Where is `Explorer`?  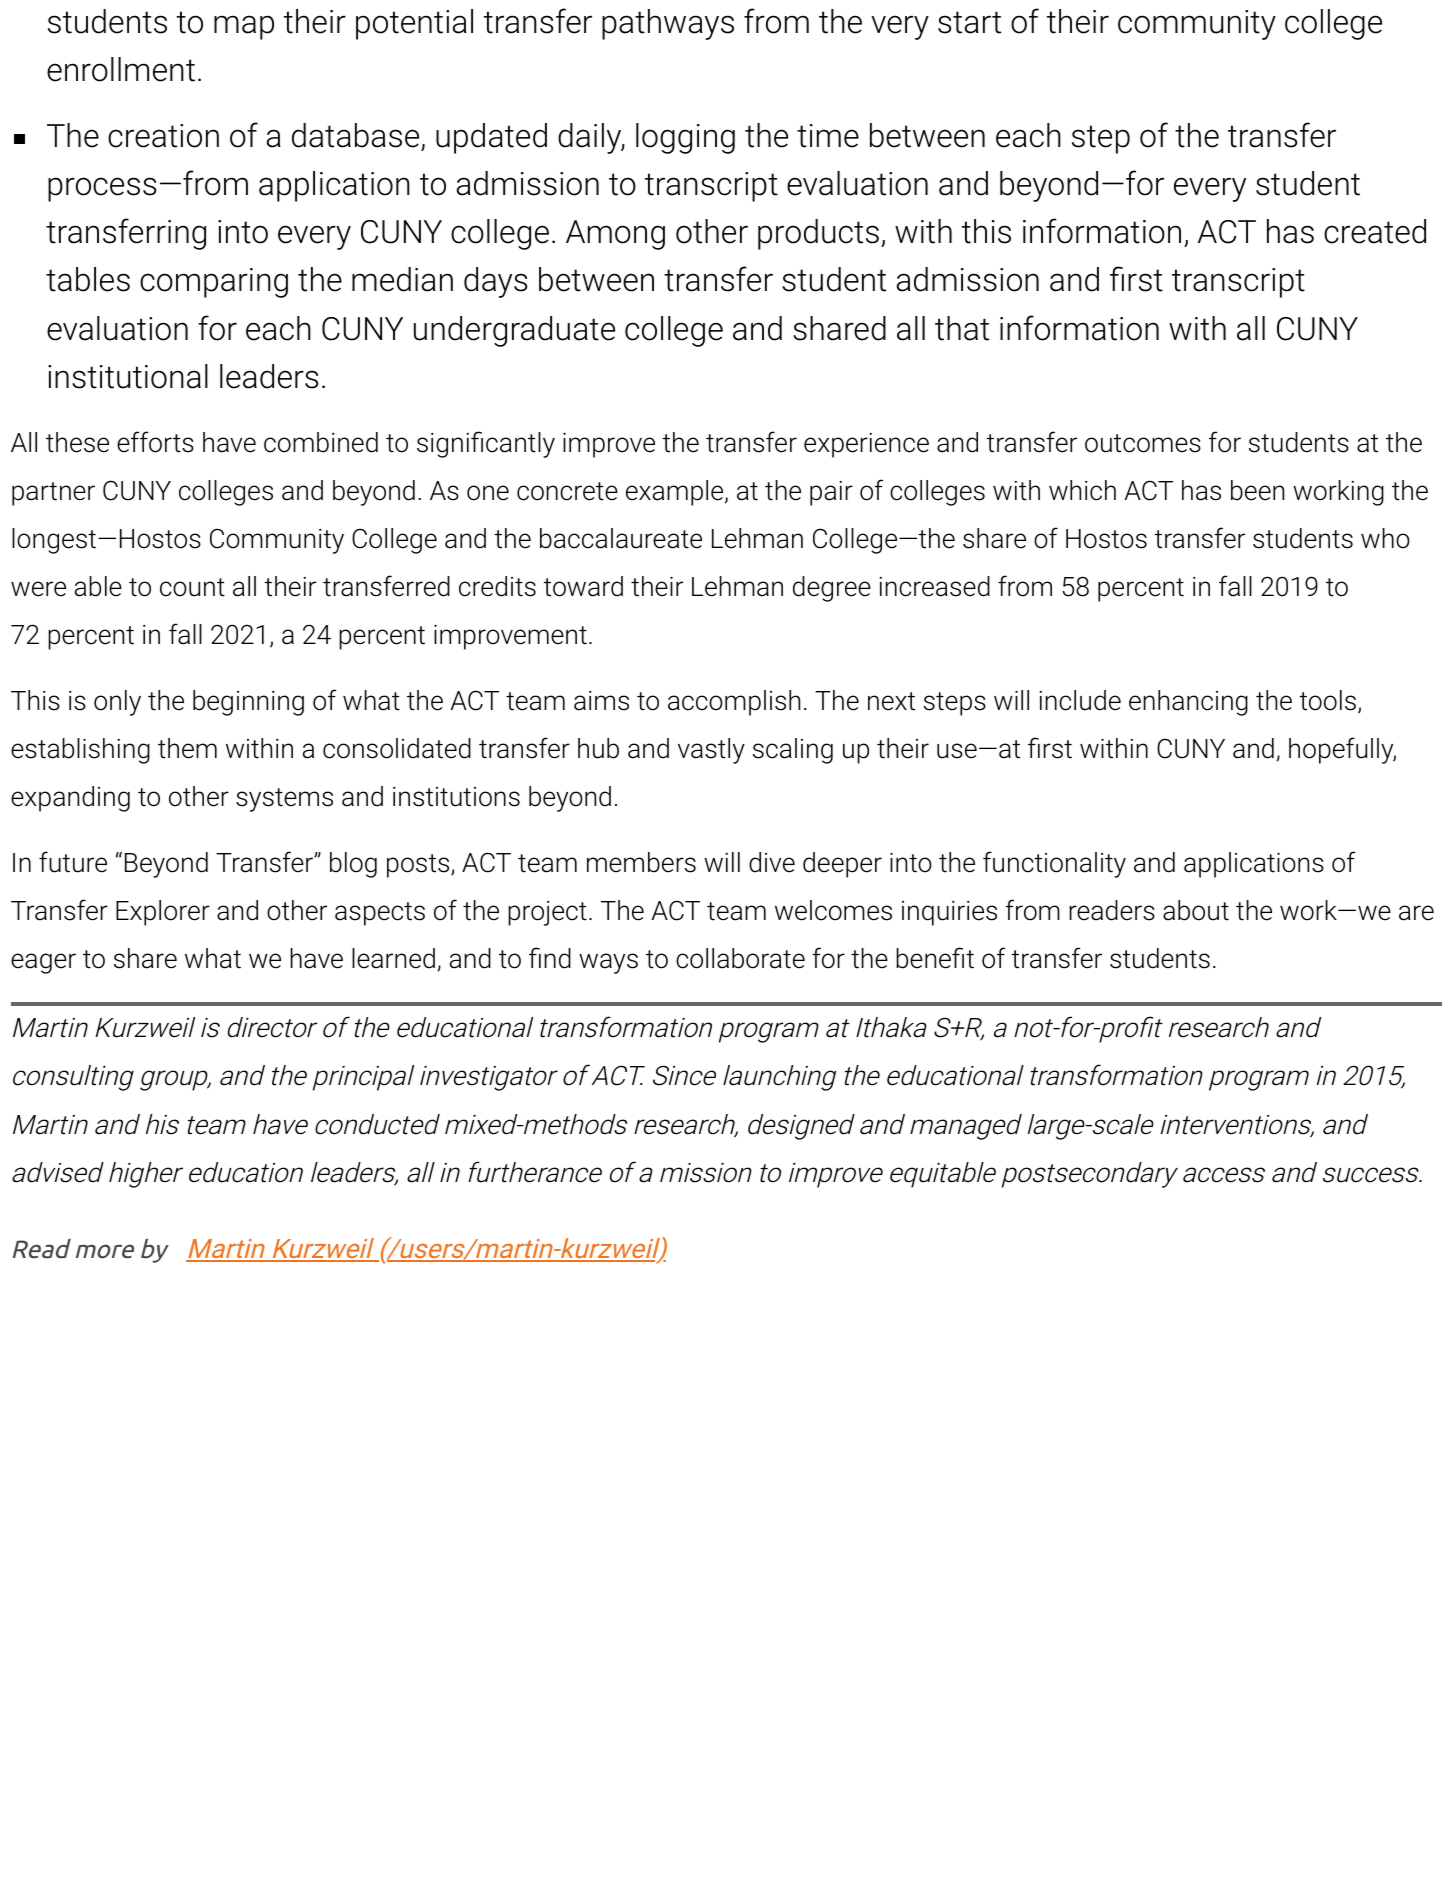
Explorer is located at coordinates (163, 913).
